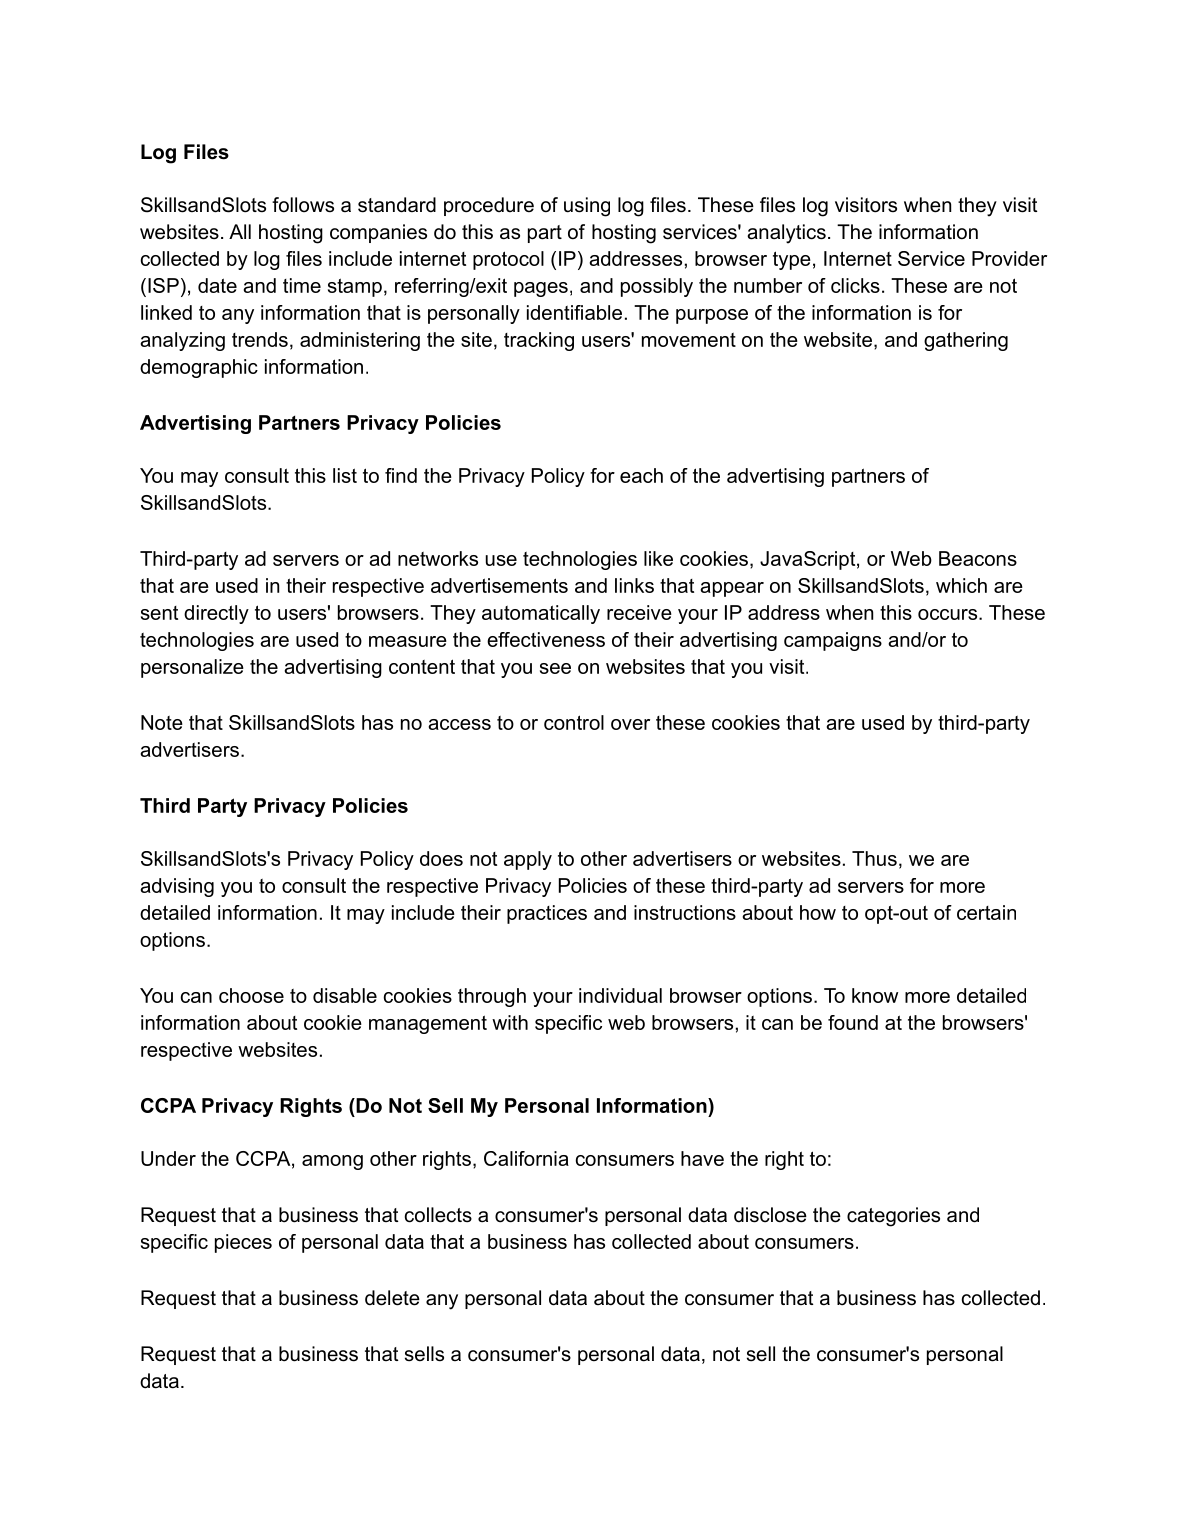  Describe the element at coordinates (438, 1215) in the document. I see `collects` at that location.
